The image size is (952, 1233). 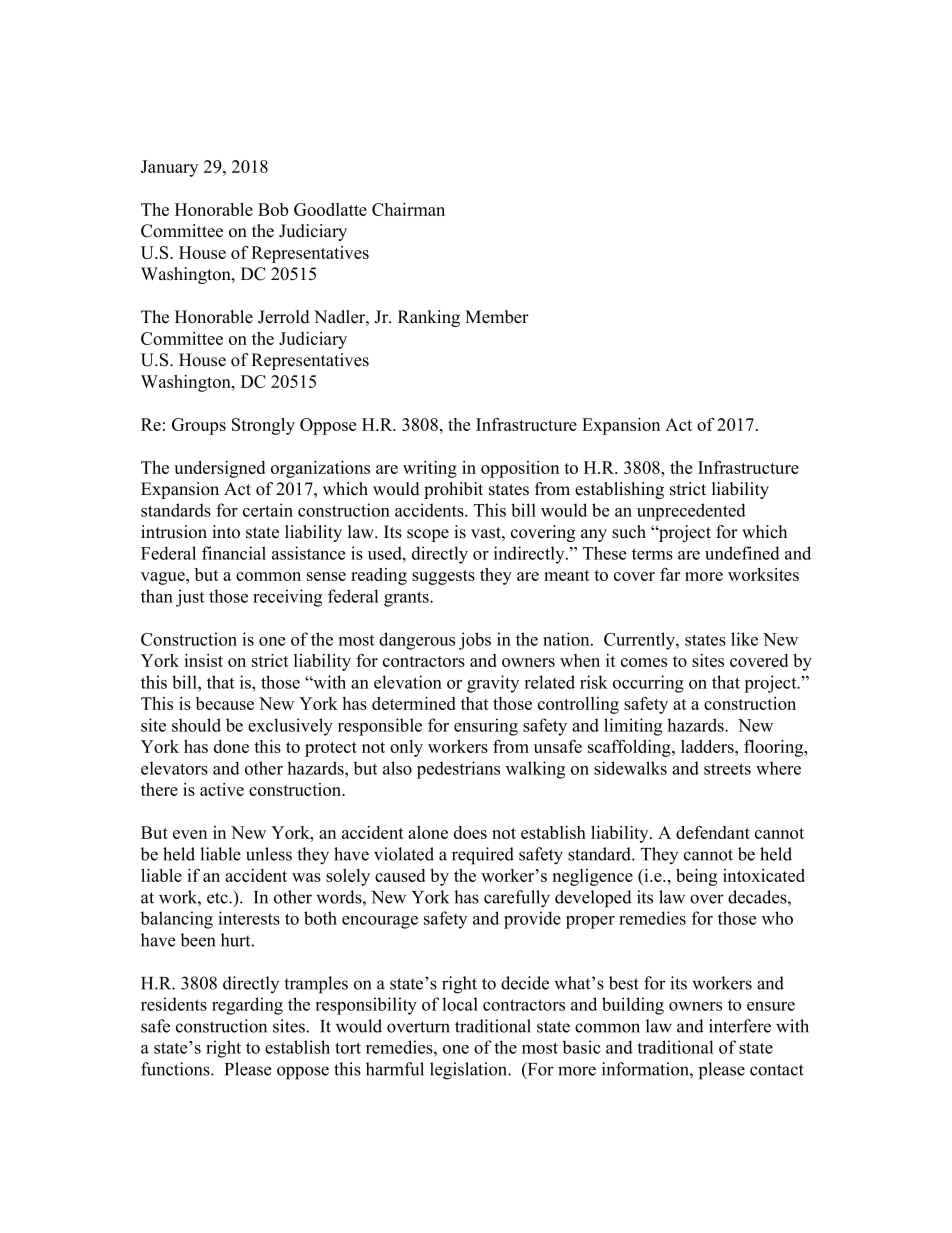 I want to click on regarding, so click(x=247, y=1006).
